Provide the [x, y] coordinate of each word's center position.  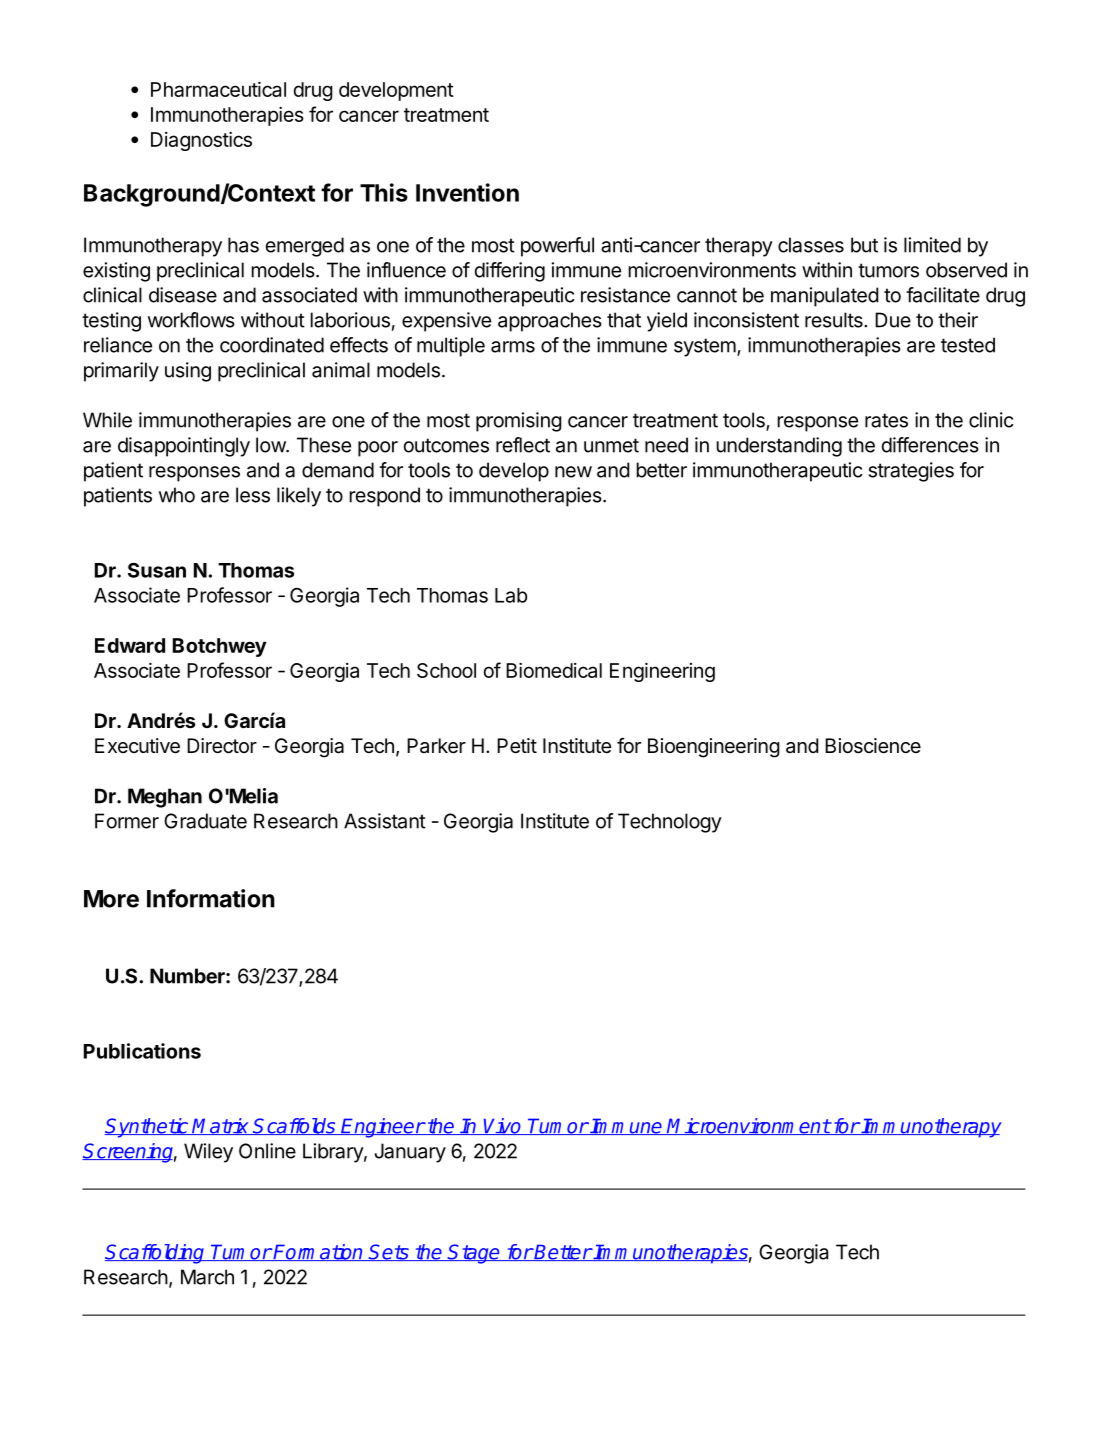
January [410, 1153]
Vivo [503, 1126]
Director [222, 746]
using [188, 372]
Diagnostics [201, 141]
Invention [467, 192]
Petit [517, 745]
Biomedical [554, 670]
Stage [474, 1254]
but [864, 245]
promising [519, 422]
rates [886, 420]
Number [188, 976]
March [207, 1277]
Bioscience [873, 746]
